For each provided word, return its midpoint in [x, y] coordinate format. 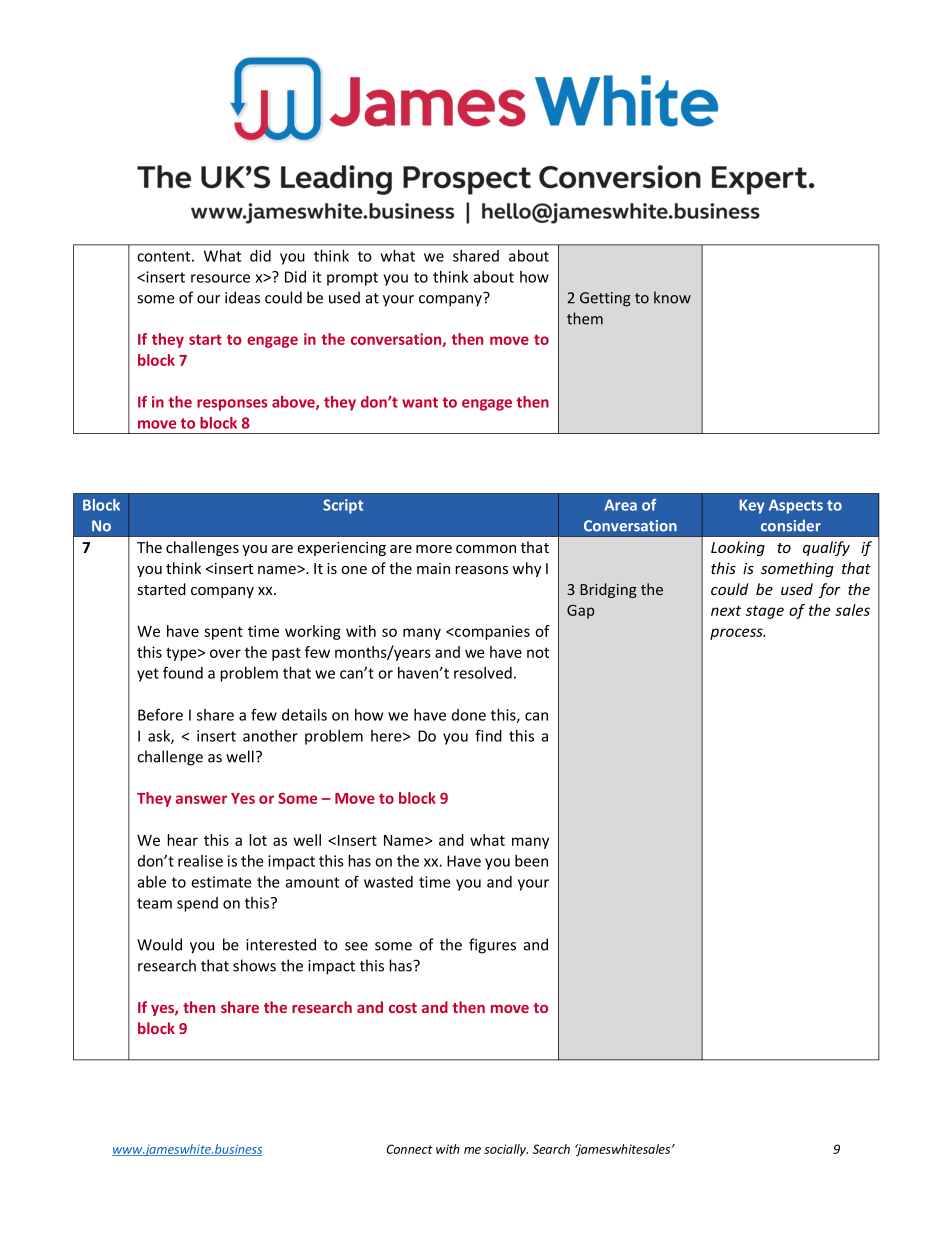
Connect [410, 1149]
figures [492, 946]
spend [197, 904]
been [531, 861]
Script [343, 506]
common [486, 549]
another [270, 736]
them [585, 318]
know [672, 297]
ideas [242, 297]
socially [506, 1150]
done [469, 715]
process [737, 634]
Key [752, 506]
